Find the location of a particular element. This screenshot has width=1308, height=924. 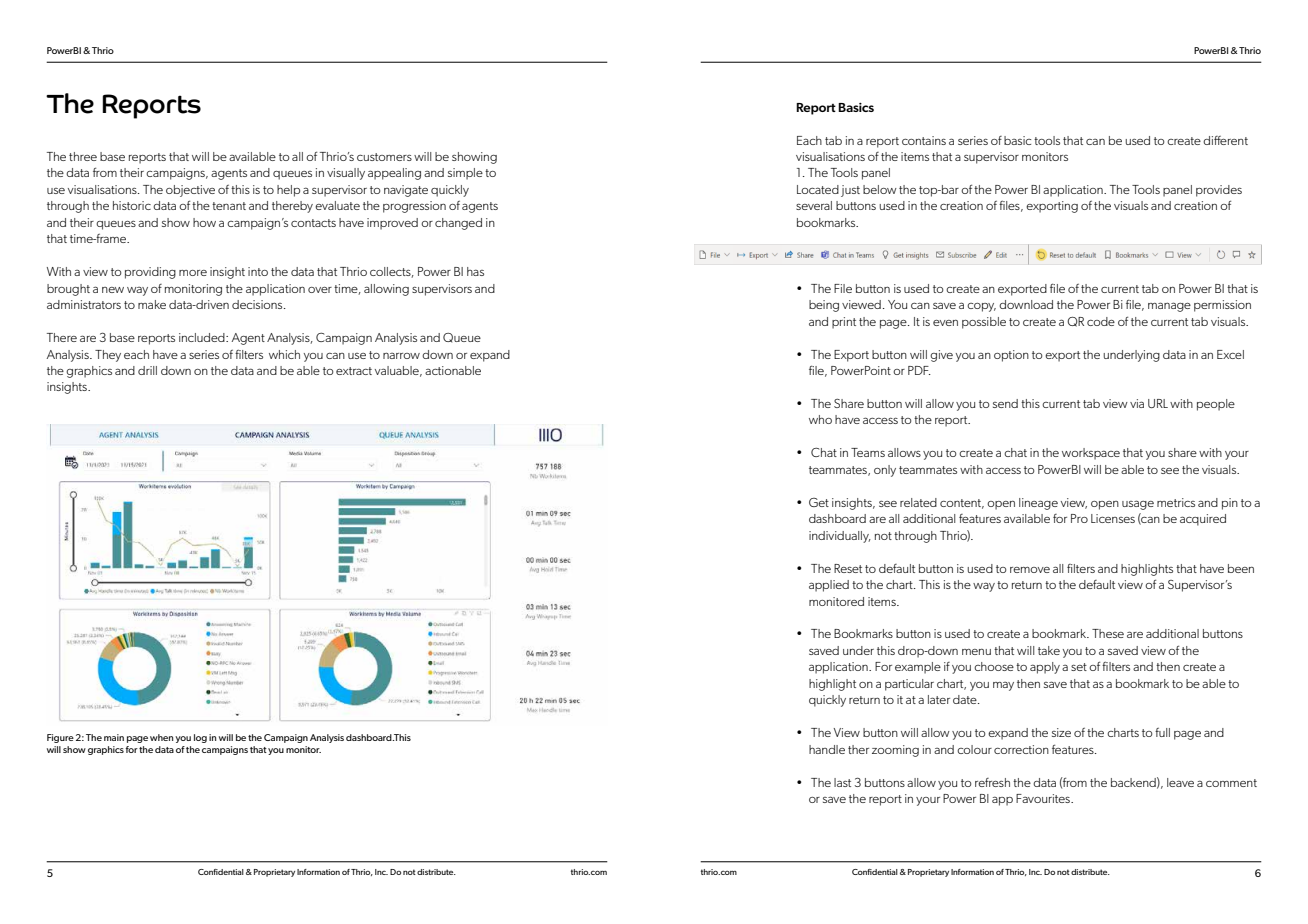

log is located at coordinates (200, 738).
